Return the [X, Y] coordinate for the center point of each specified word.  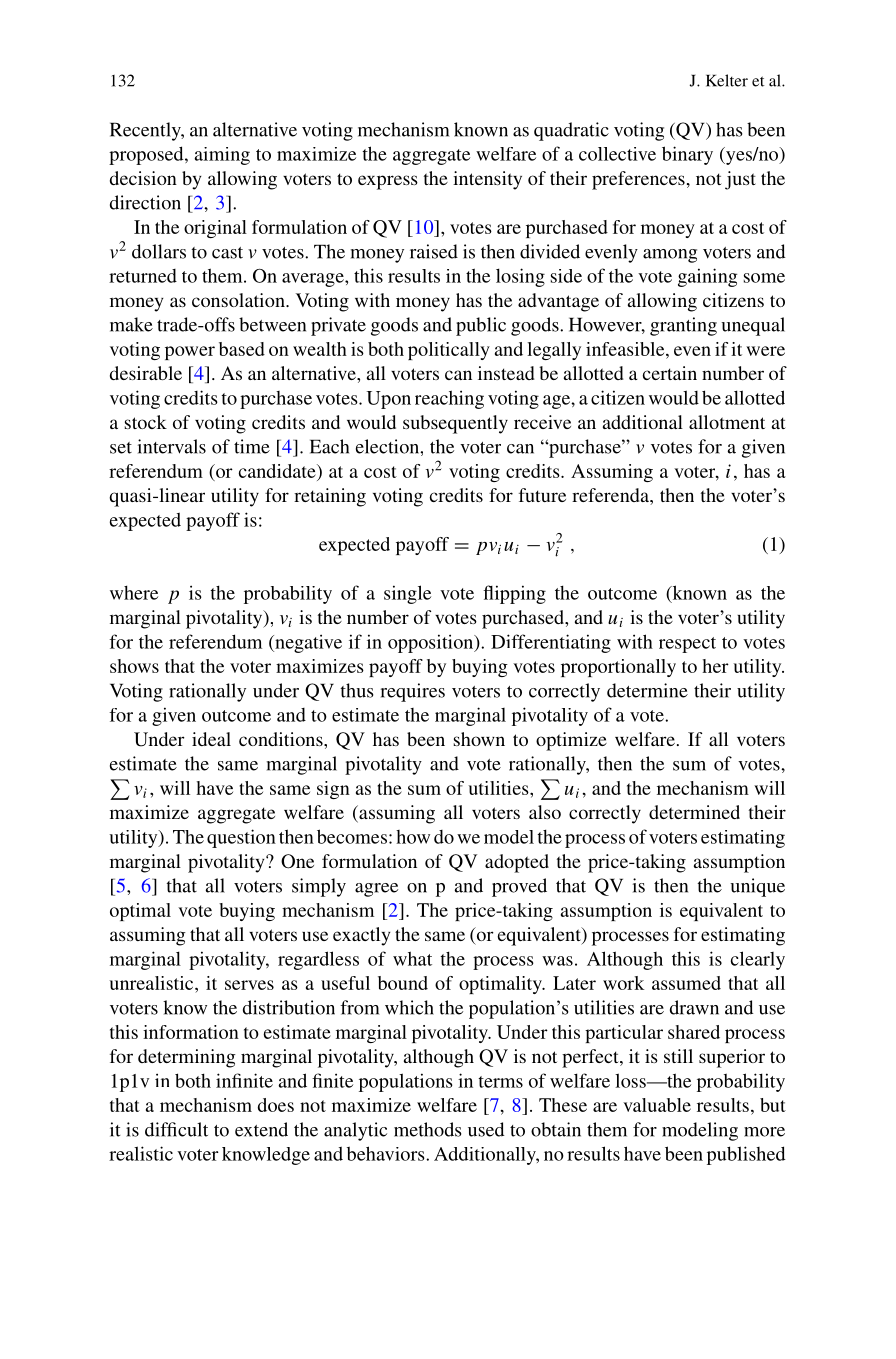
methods [428, 1129]
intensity [487, 180]
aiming [222, 156]
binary [687, 155]
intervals [172, 446]
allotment [727, 422]
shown [479, 739]
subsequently [455, 424]
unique [757, 887]
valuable [657, 1105]
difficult [176, 1129]
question [241, 838]
